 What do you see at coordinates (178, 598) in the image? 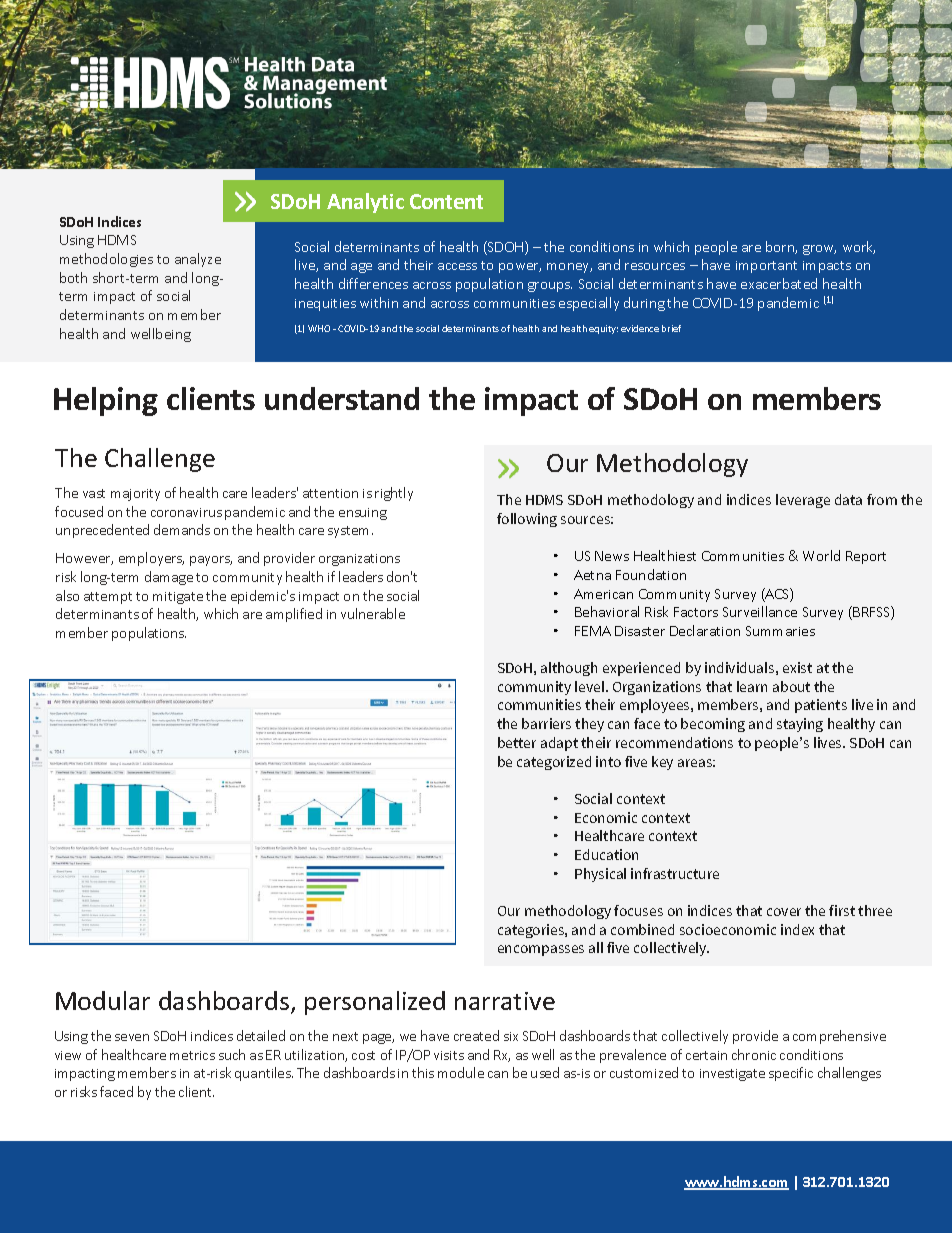
I see `mitigate` at bounding box center [178, 598].
